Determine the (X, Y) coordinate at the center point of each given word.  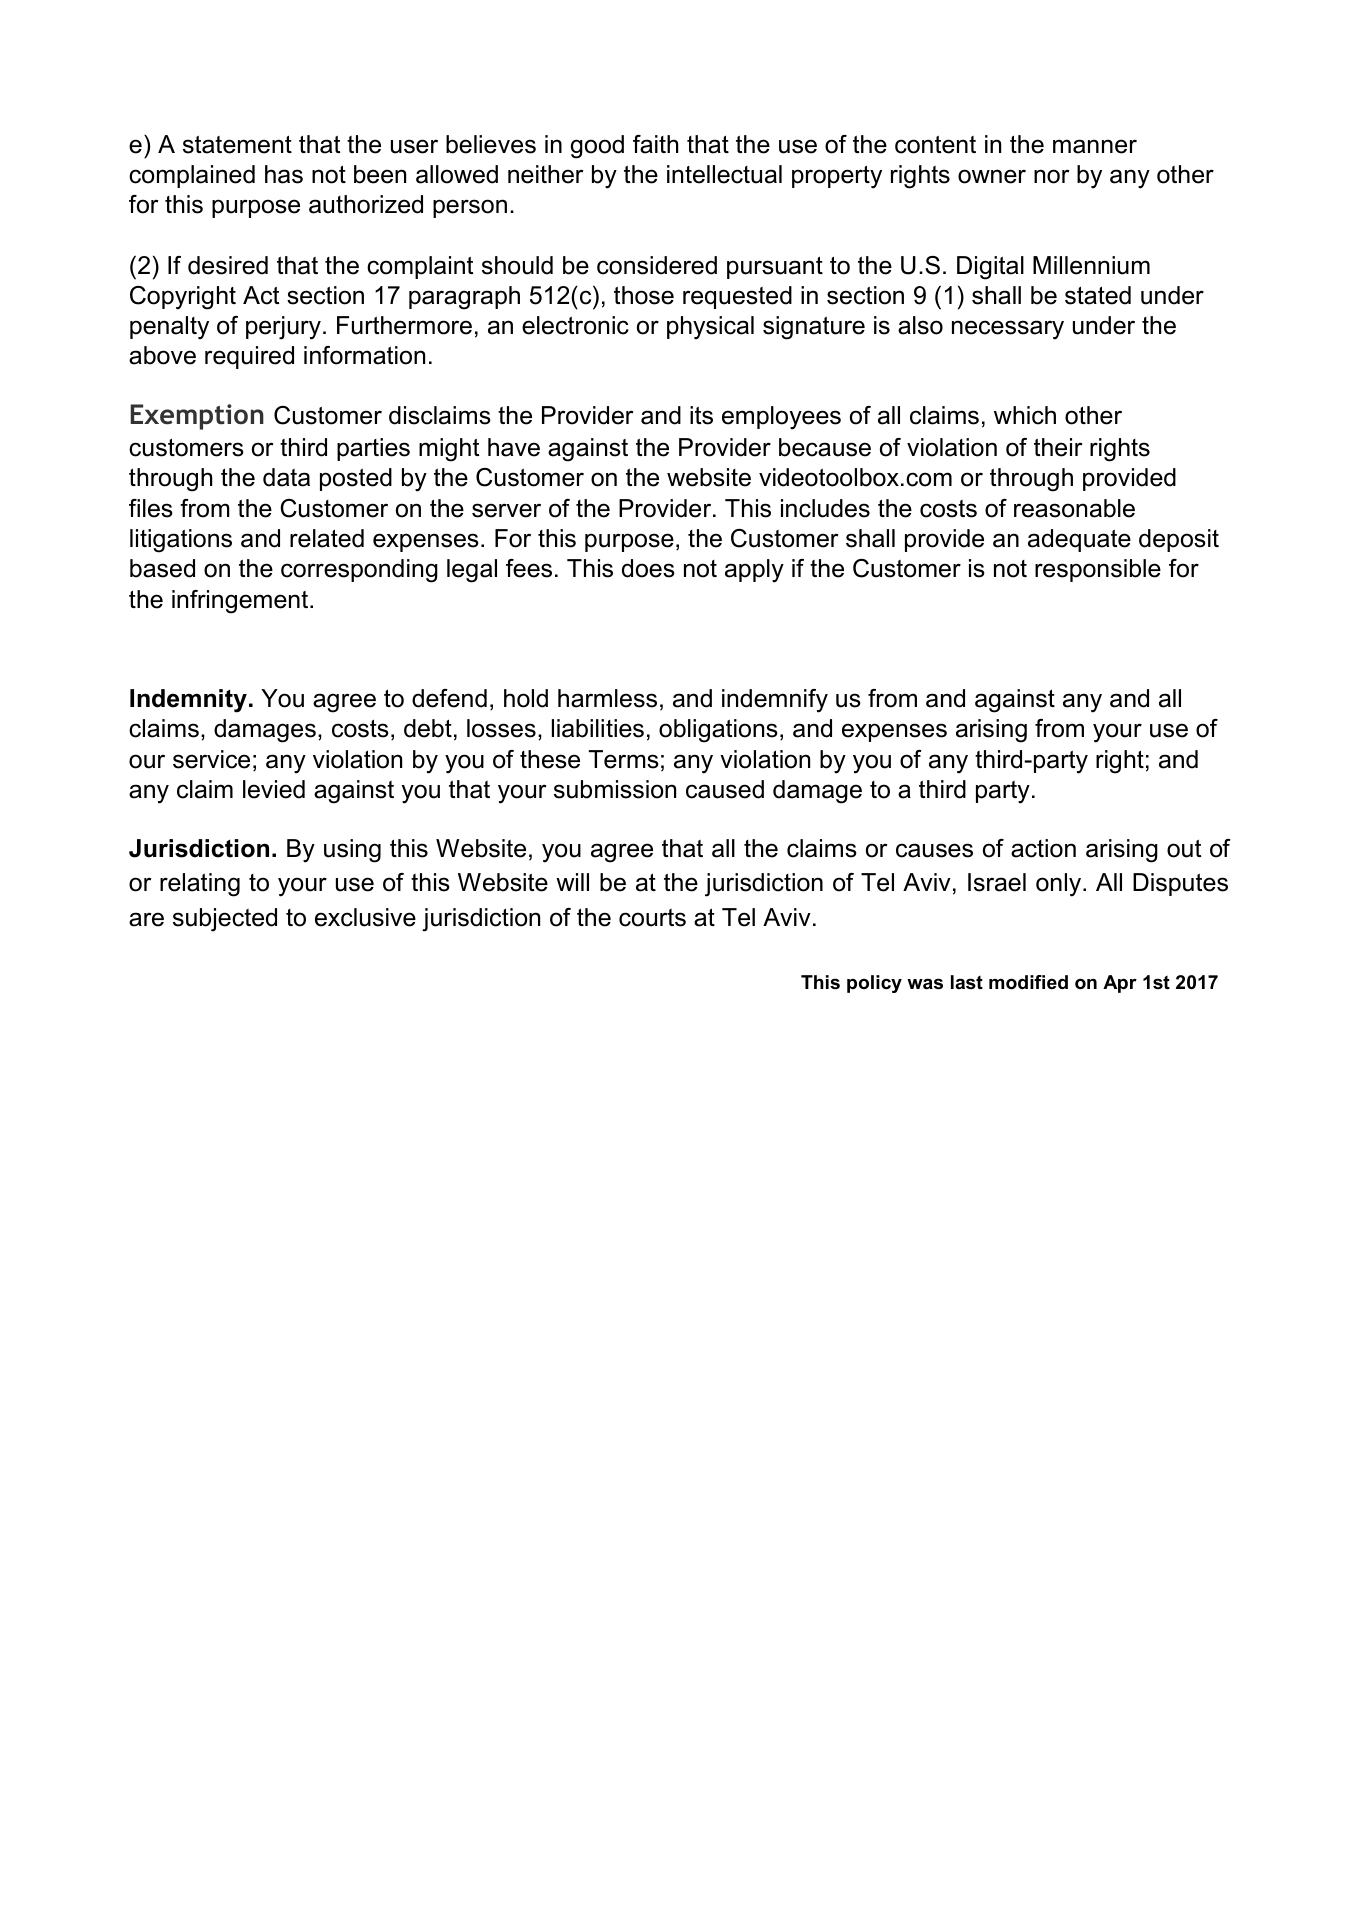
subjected (225, 920)
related (327, 538)
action (1043, 848)
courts (652, 918)
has (284, 174)
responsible (1098, 570)
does (648, 568)
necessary (1008, 330)
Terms (624, 759)
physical (710, 328)
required (249, 357)
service (211, 759)
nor (1052, 176)
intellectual (724, 174)
